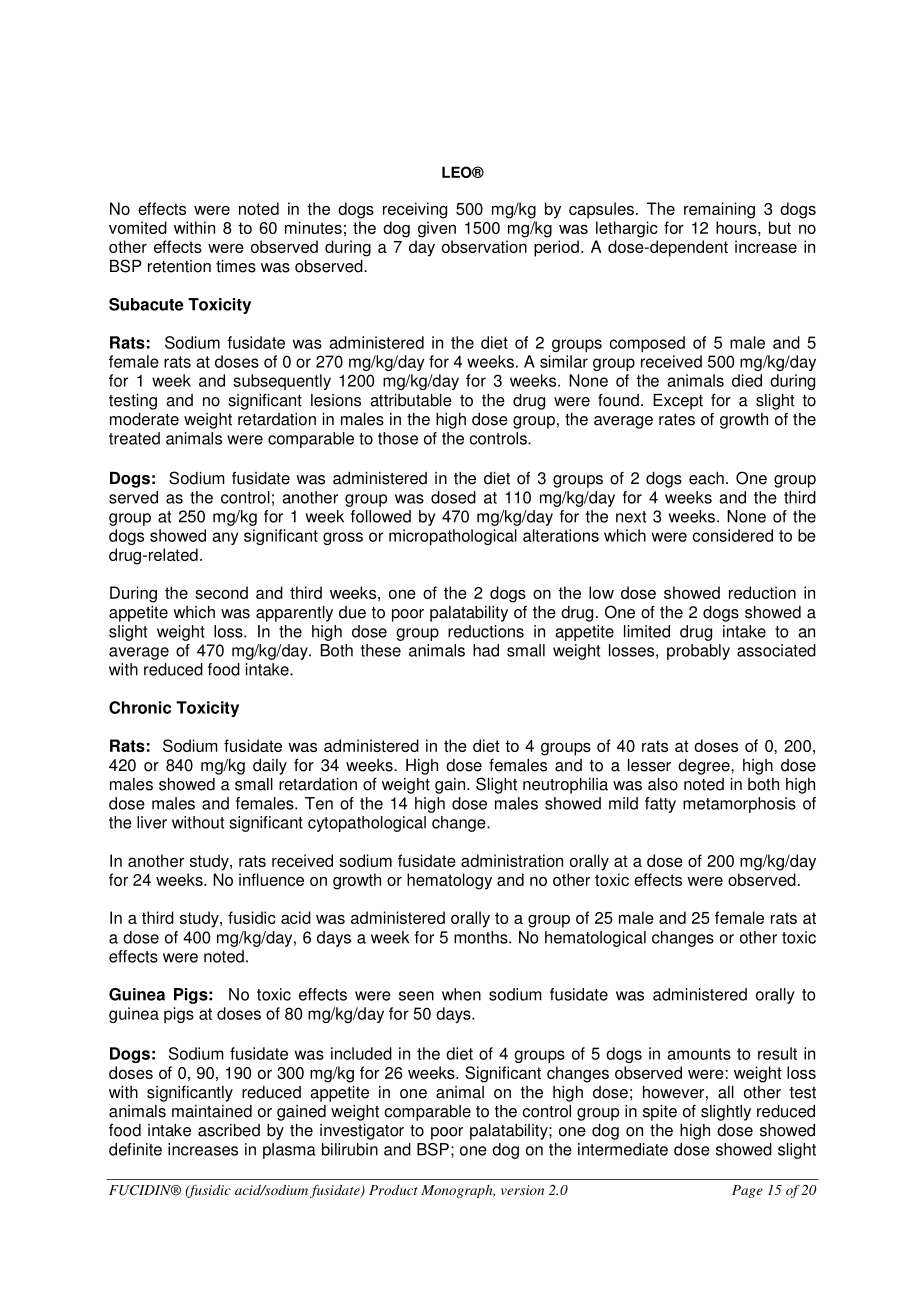 The height and width of the screenshot is (1308, 924). I want to click on Chronic, so click(140, 707).
